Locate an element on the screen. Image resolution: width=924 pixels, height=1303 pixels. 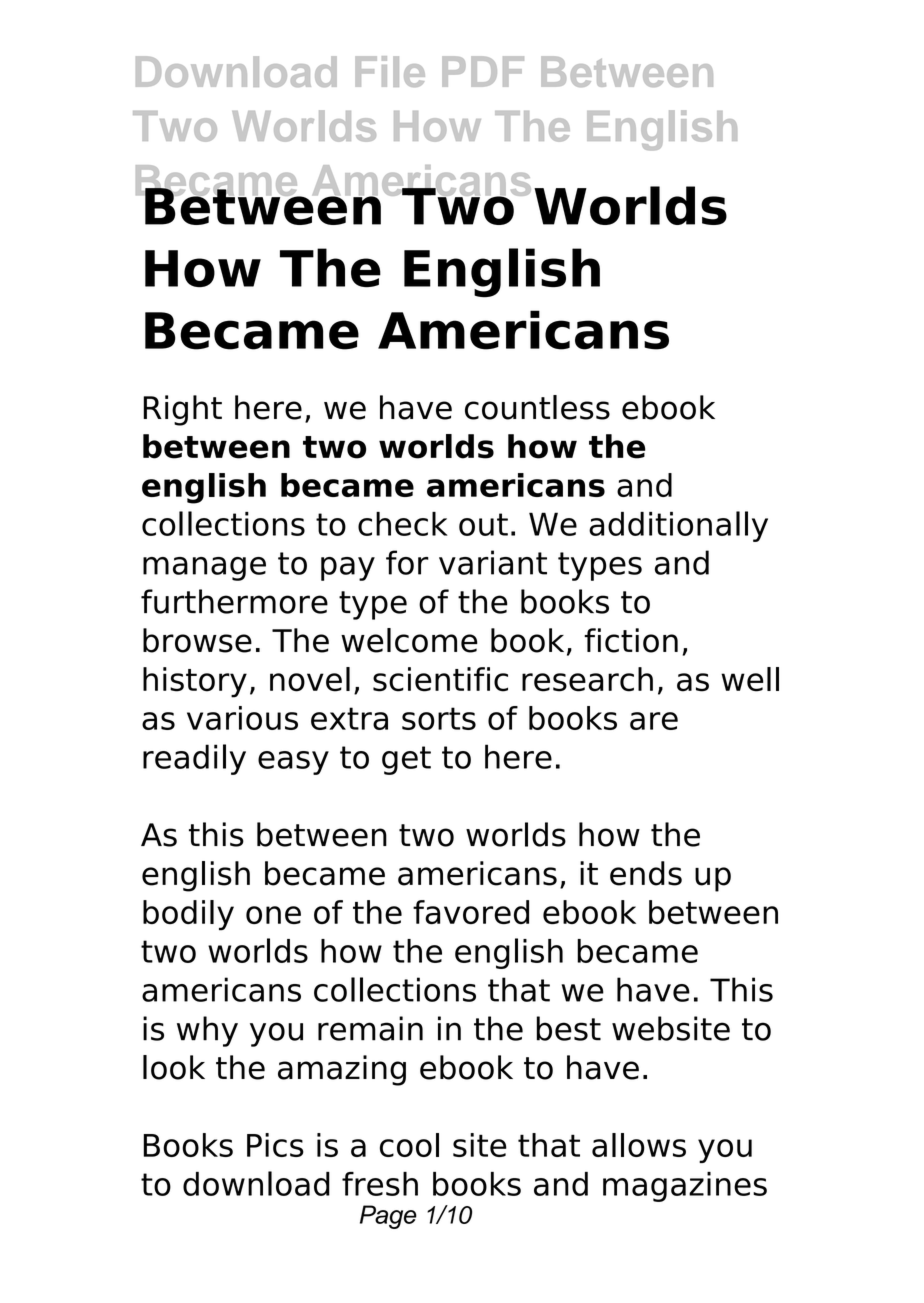
File is located at coordinates (390, 71).
